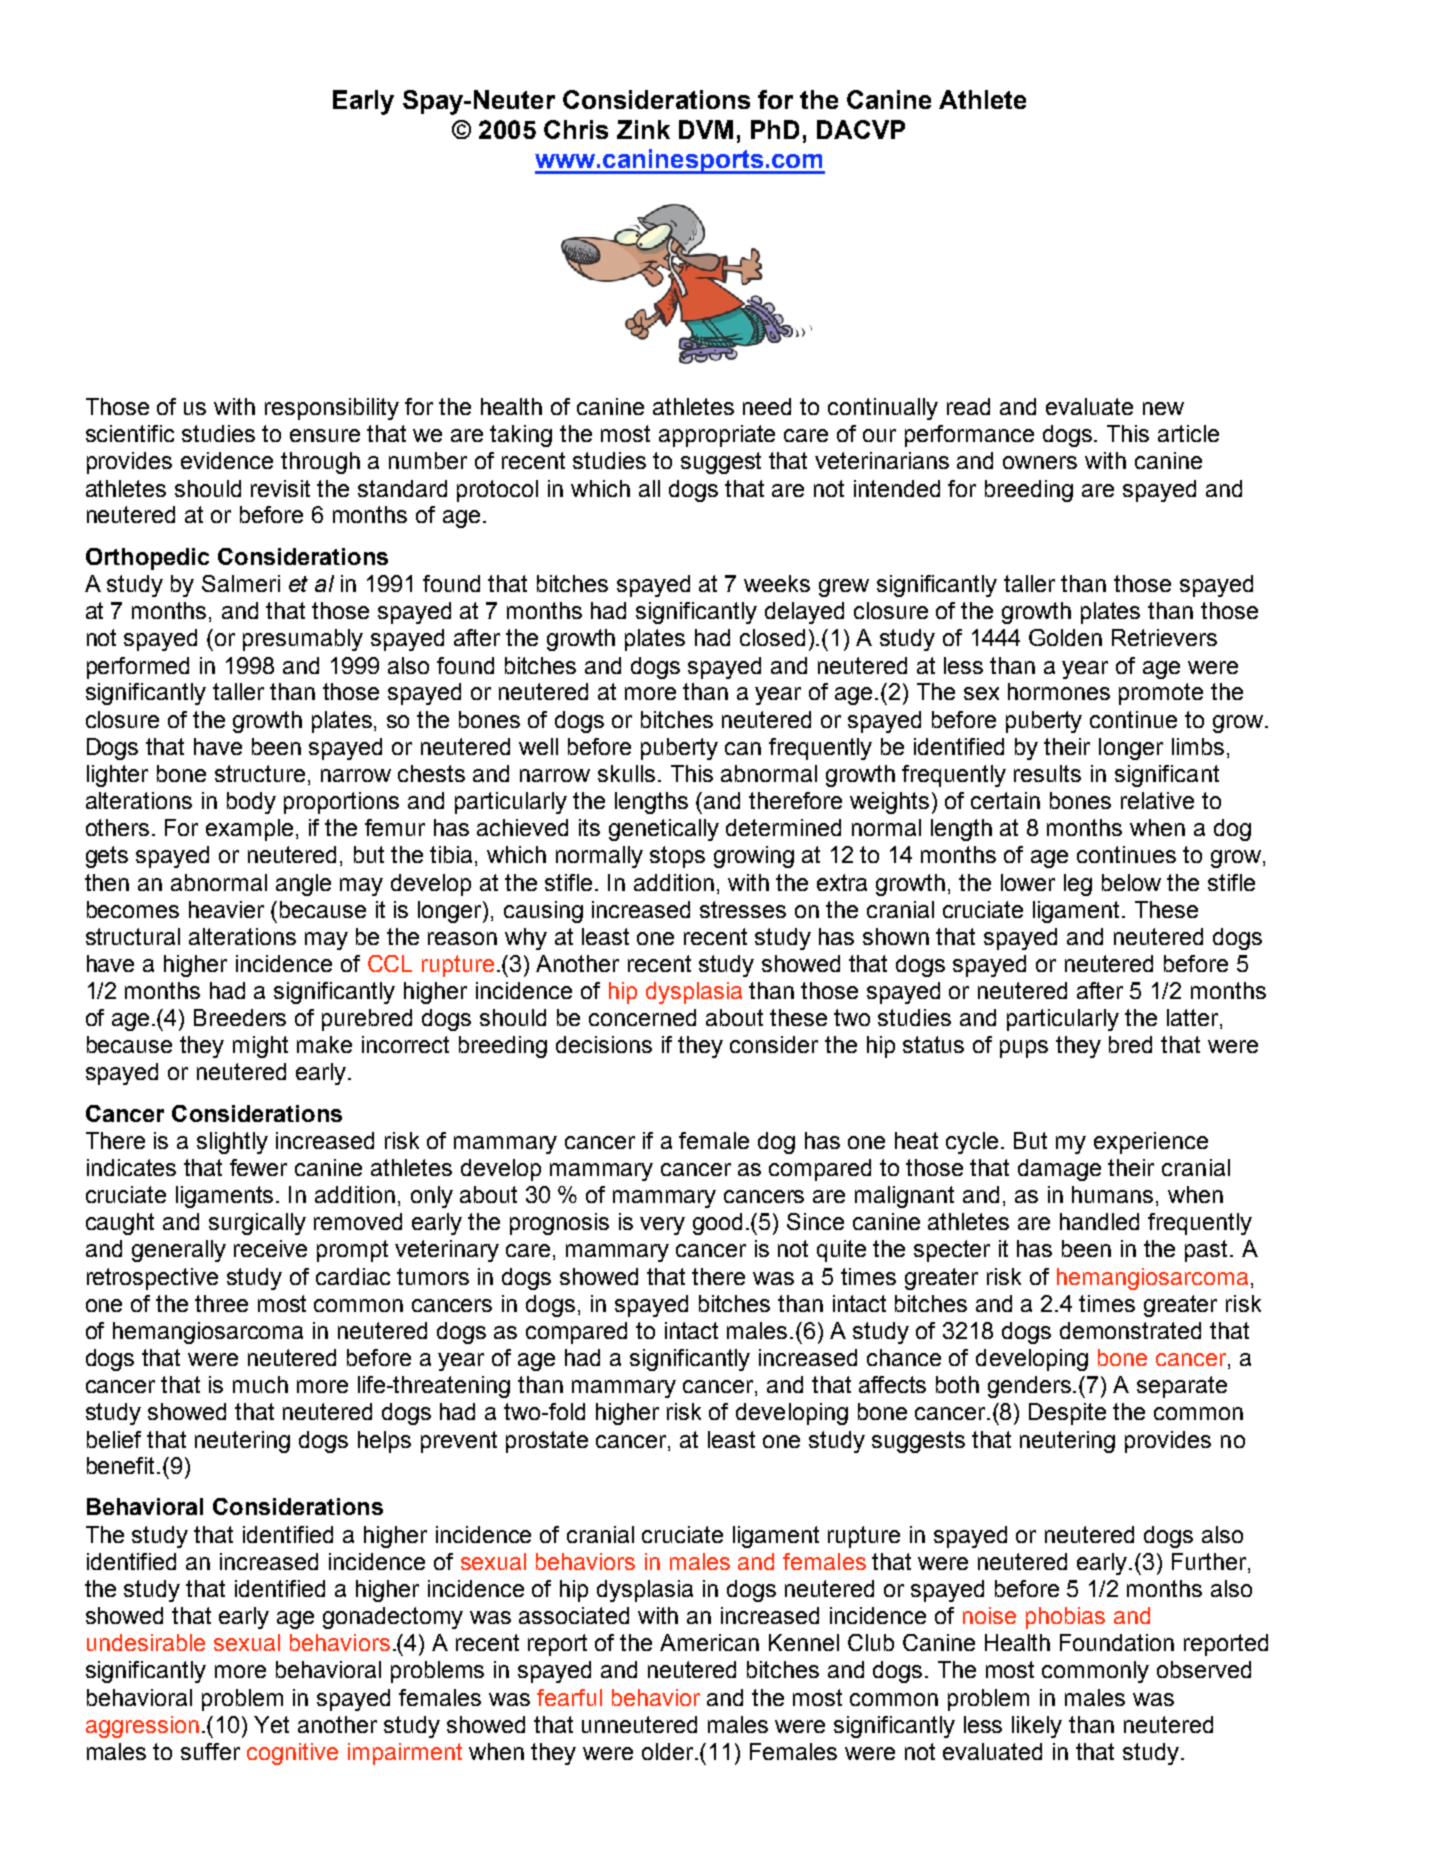 This screenshot has width=1444, height=1869. Describe the element at coordinates (743, 909) in the screenshot. I see `stresses` at that location.
